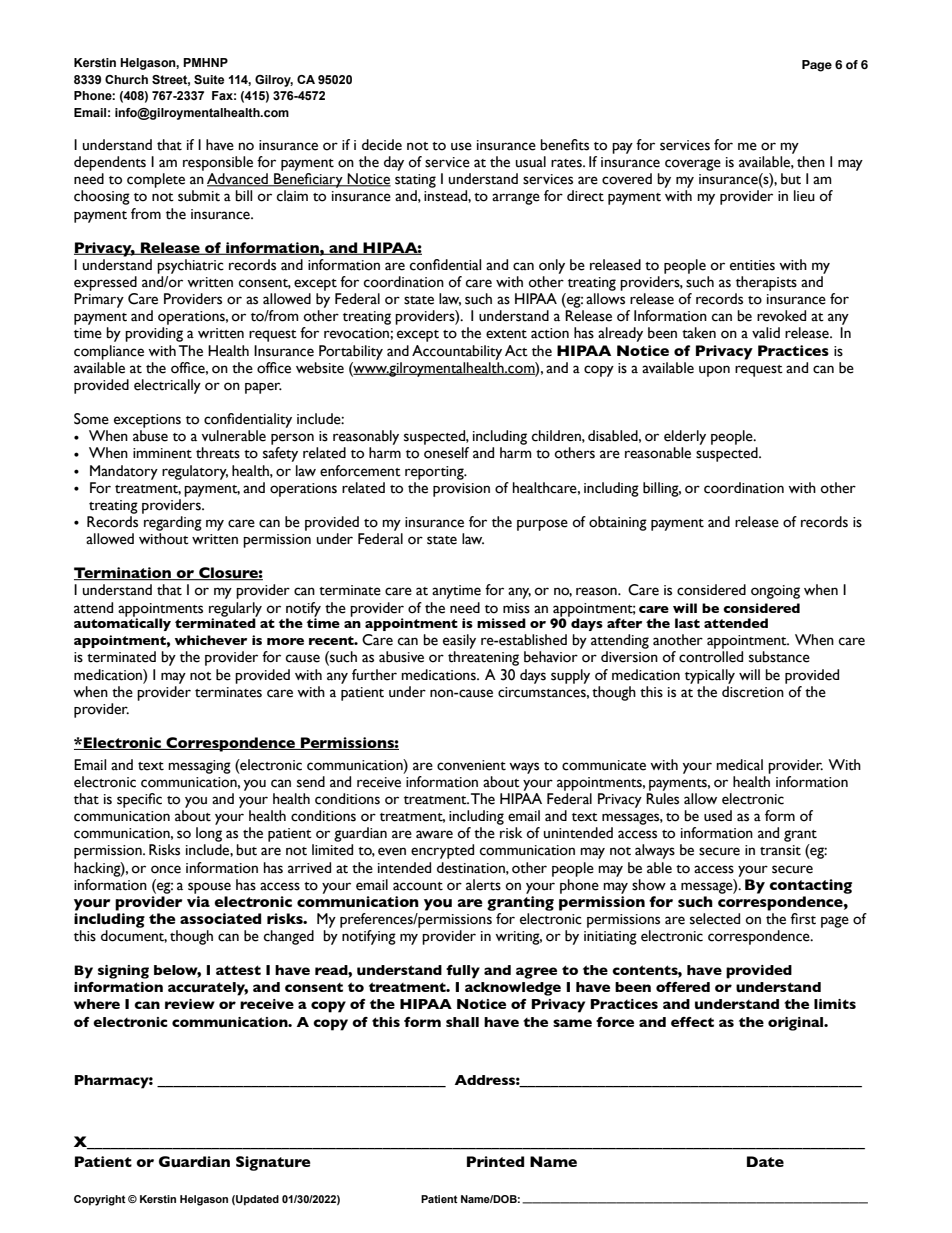 The width and height of the screenshot is (952, 1233). What do you see at coordinates (190, 1004) in the screenshot?
I see `review` at bounding box center [190, 1004].
